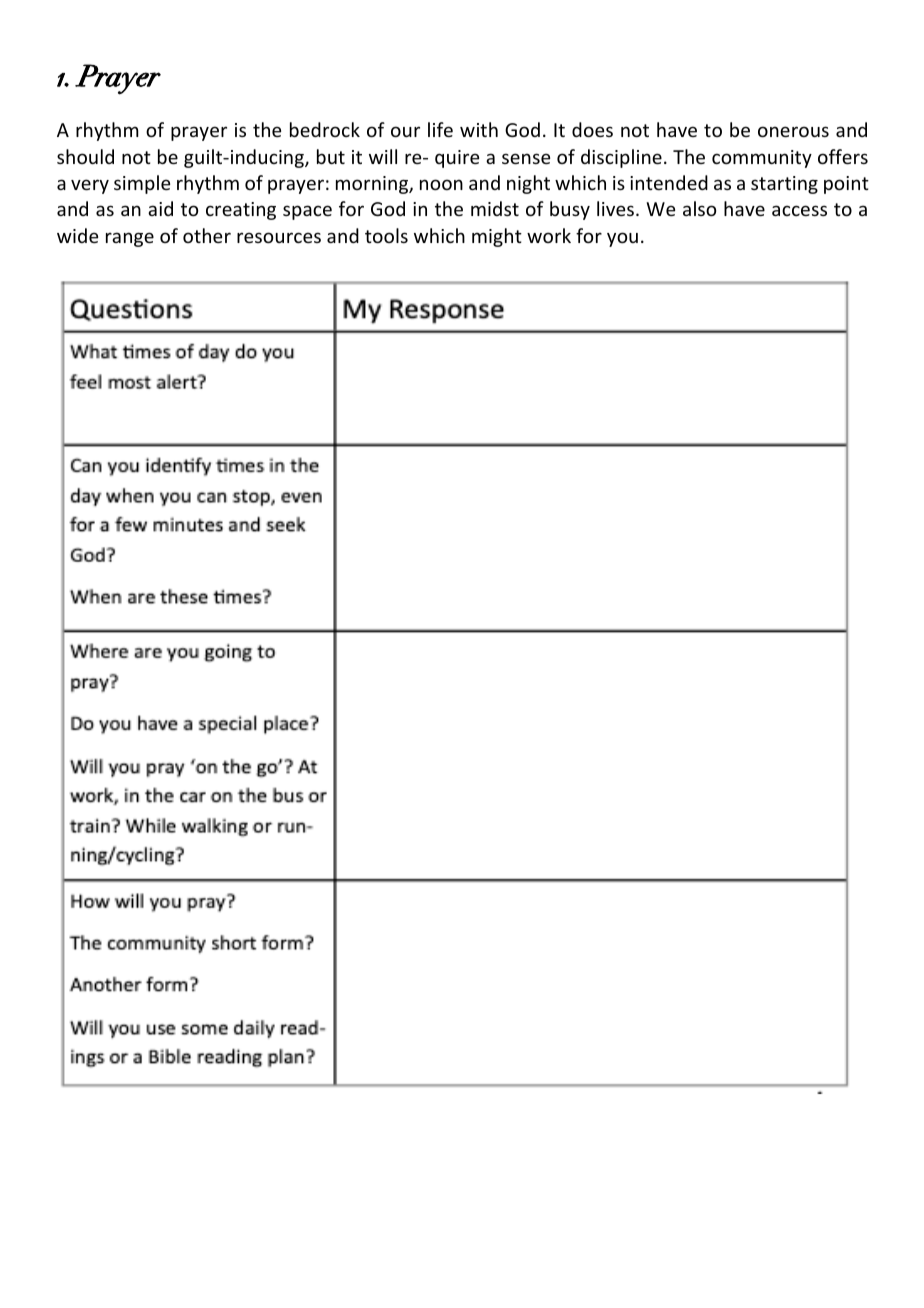  Describe the element at coordinates (495, 208) in the screenshot. I see `midst` at that location.
